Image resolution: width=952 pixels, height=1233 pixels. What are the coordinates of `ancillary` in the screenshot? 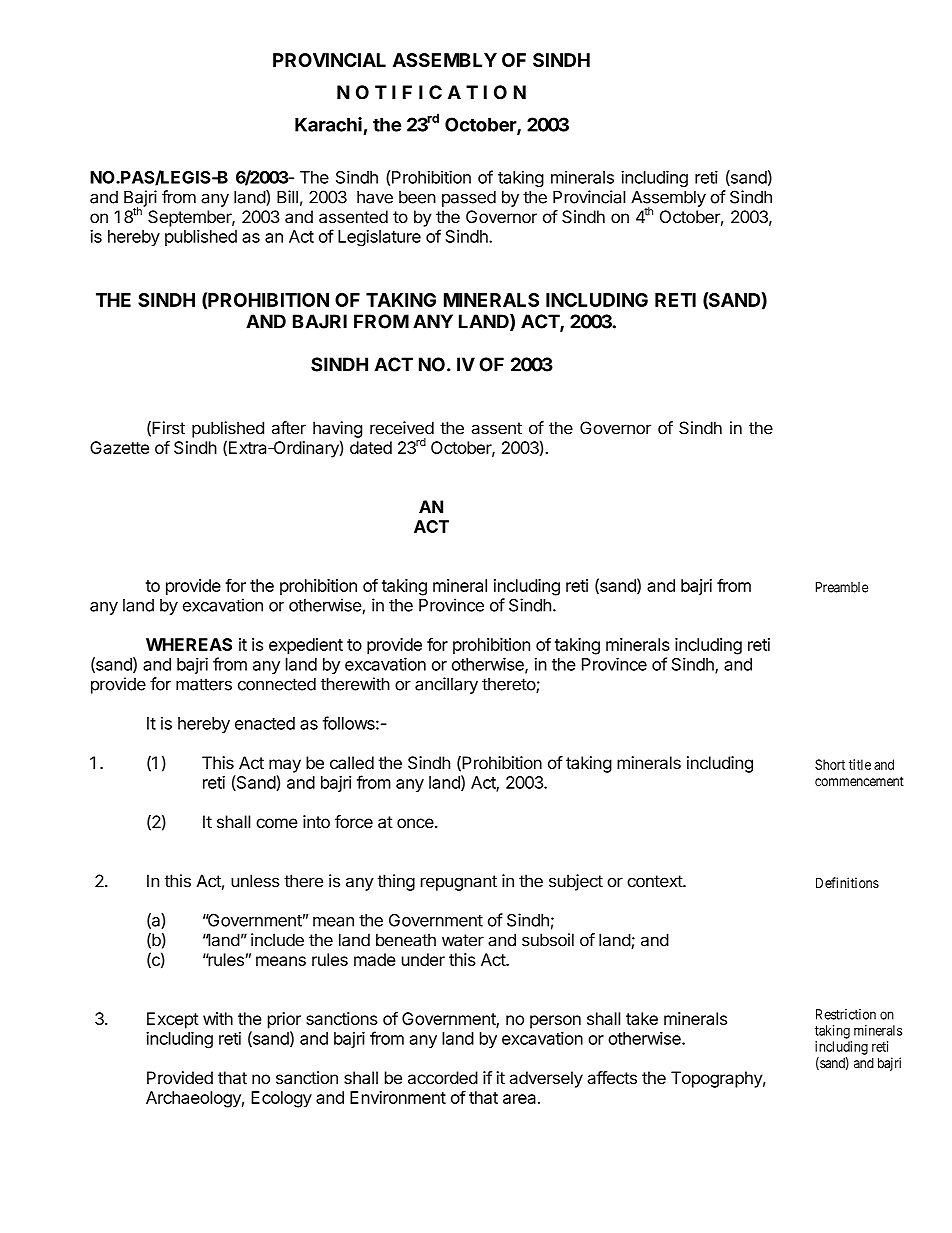 It's located at (446, 685).
